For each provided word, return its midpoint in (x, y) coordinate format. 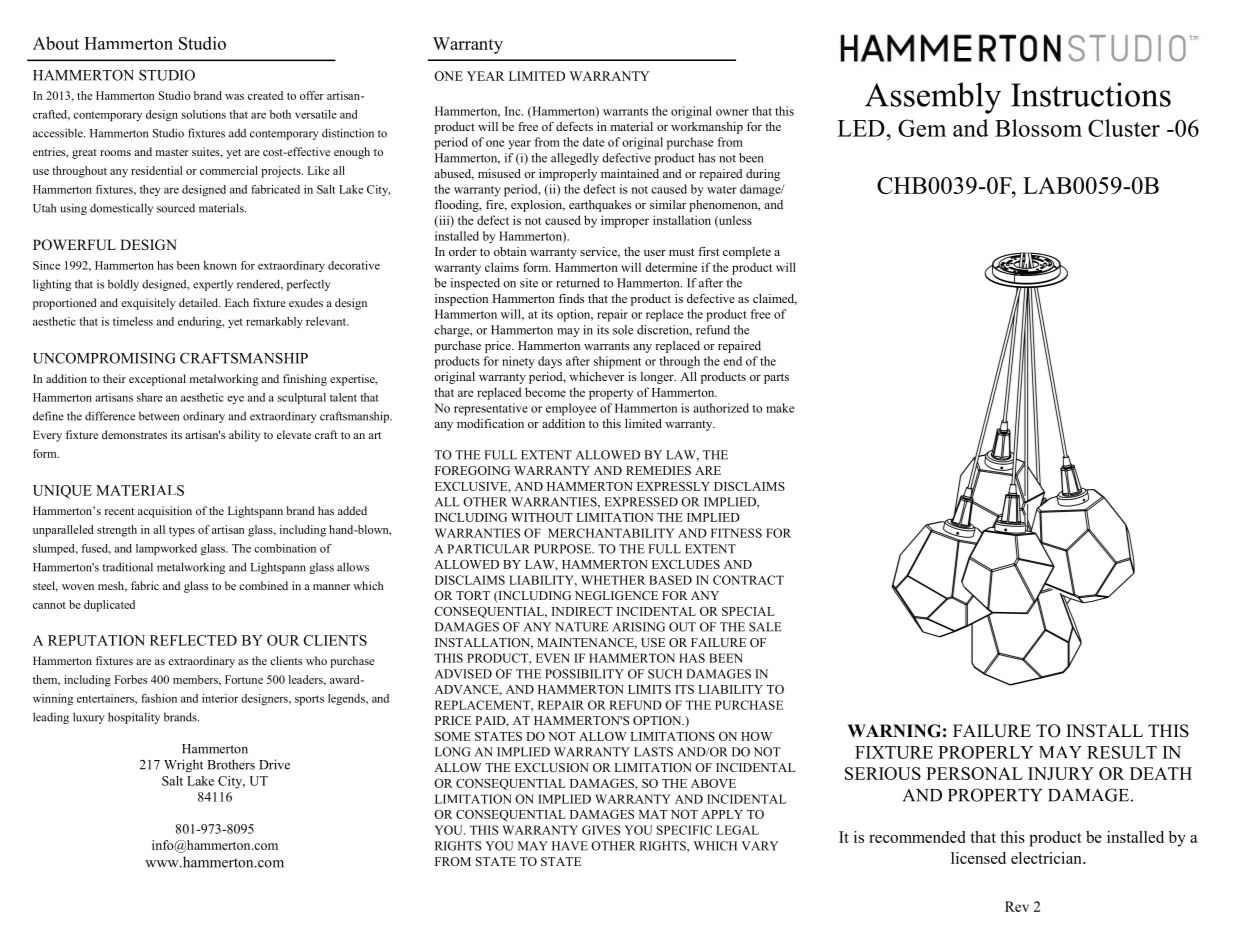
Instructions (1091, 94)
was (234, 97)
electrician (1047, 858)
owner (732, 112)
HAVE (570, 846)
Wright (183, 766)
